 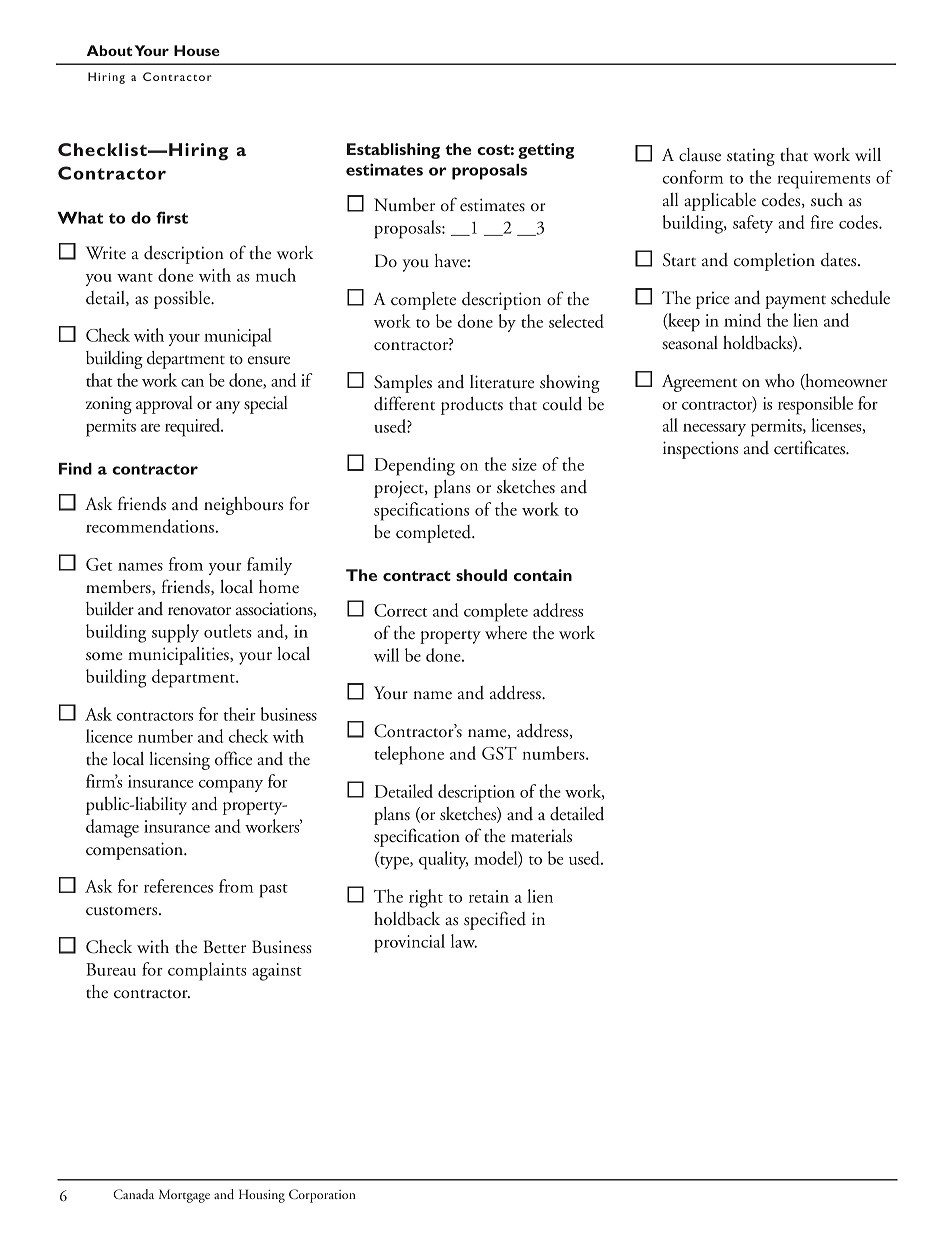 What do you see at coordinates (150, 526) in the screenshot?
I see `recommendations` at bounding box center [150, 526].
